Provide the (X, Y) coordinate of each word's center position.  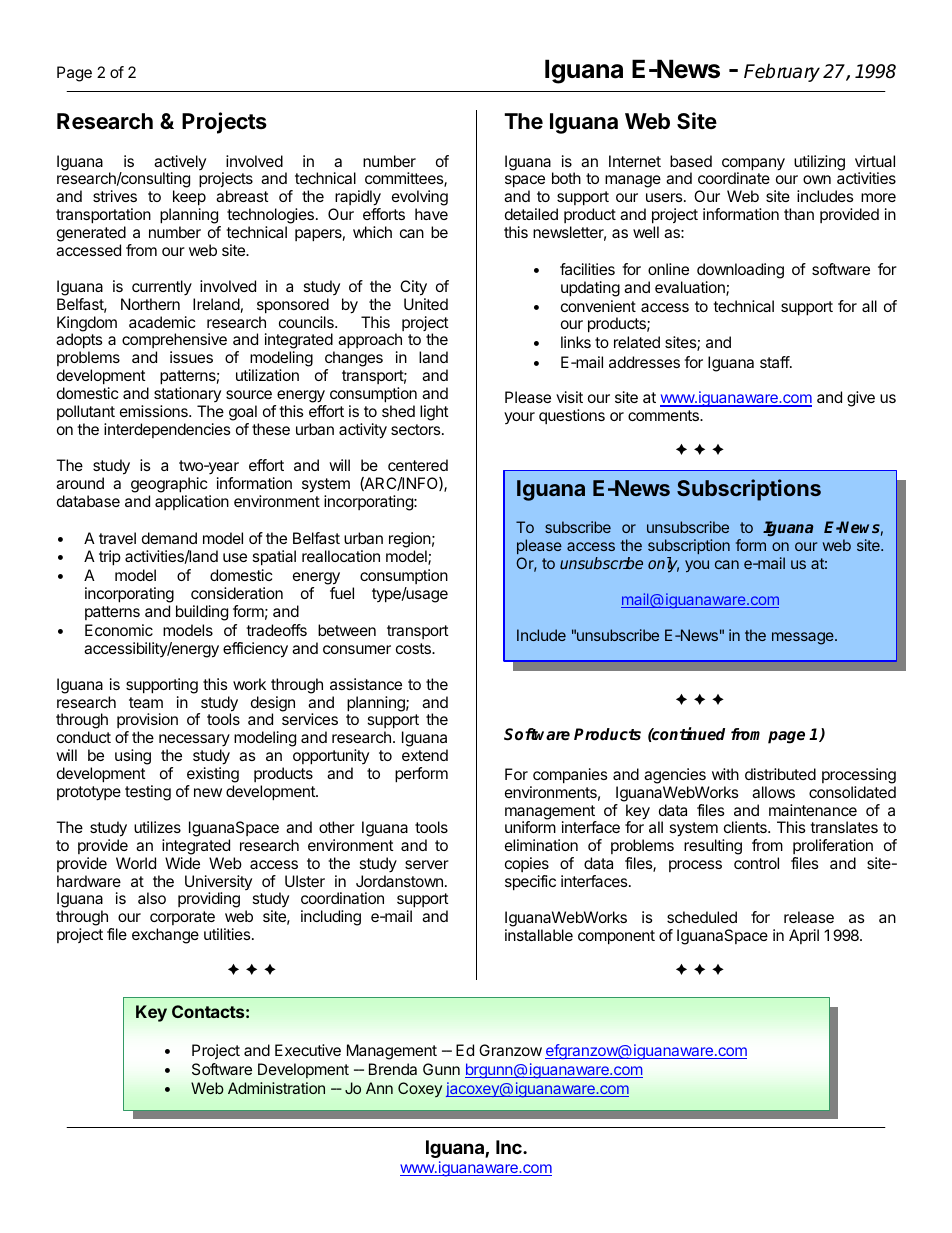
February (782, 72)
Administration (276, 1088)
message (804, 638)
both (566, 178)
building (202, 613)
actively (180, 164)
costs (414, 648)
